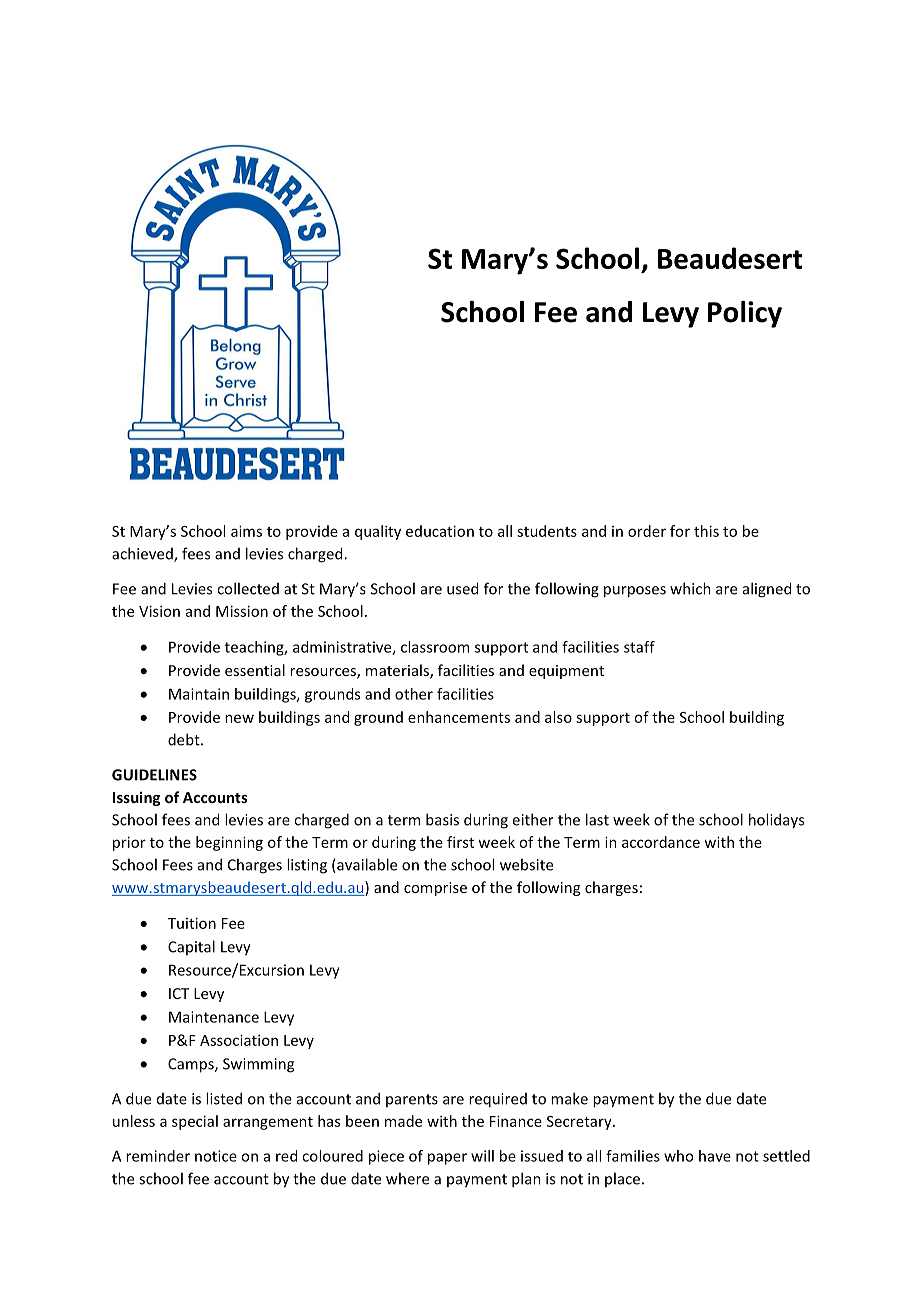 This image has height=1308, width=924. I want to click on which, so click(690, 588).
